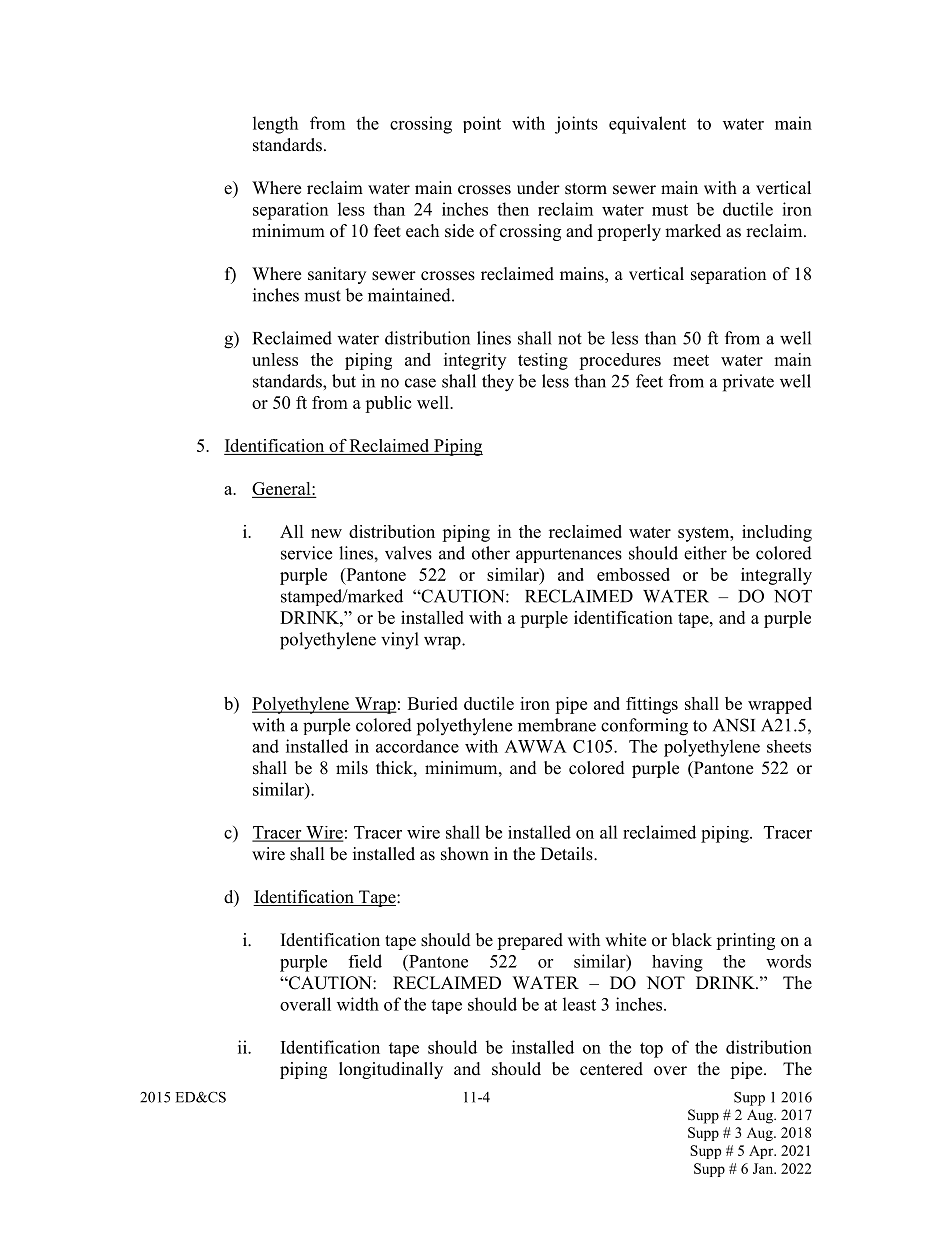 This page has height=1233, width=952. What do you see at coordinates (365, 961) in the page?
I see `field` at bounding box center [365, 961].
